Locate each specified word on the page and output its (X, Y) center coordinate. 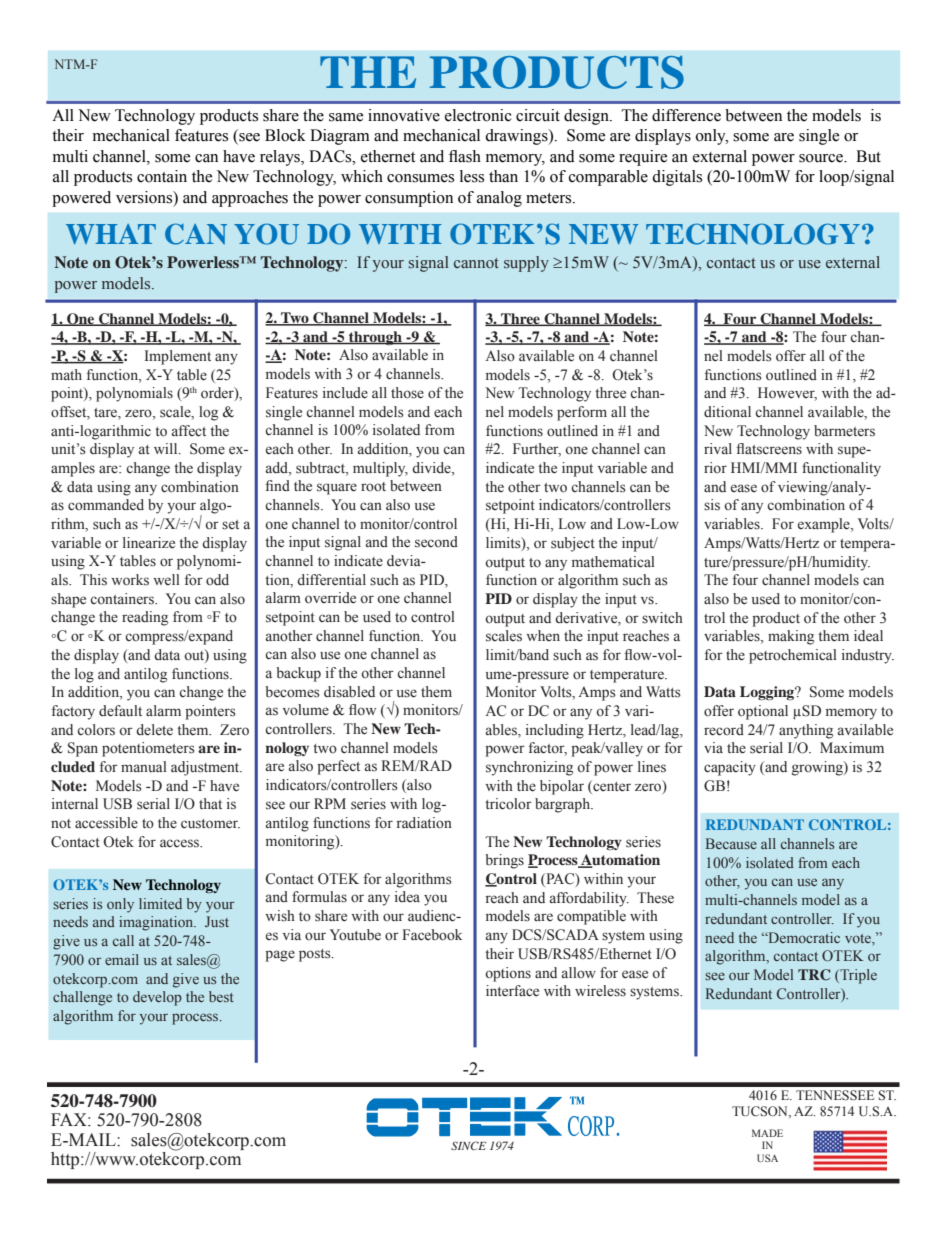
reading (145, 618)
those (407, 393)
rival (718, 448)
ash (469, 156)
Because (731, 843)
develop (157, 998)
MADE (767, 1133)
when (543, 635)
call (123, 940)
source (822, 158)
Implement (178, 357)
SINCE (468, 1145)
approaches (250, 199)
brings (504, 861)
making (791, 637)
